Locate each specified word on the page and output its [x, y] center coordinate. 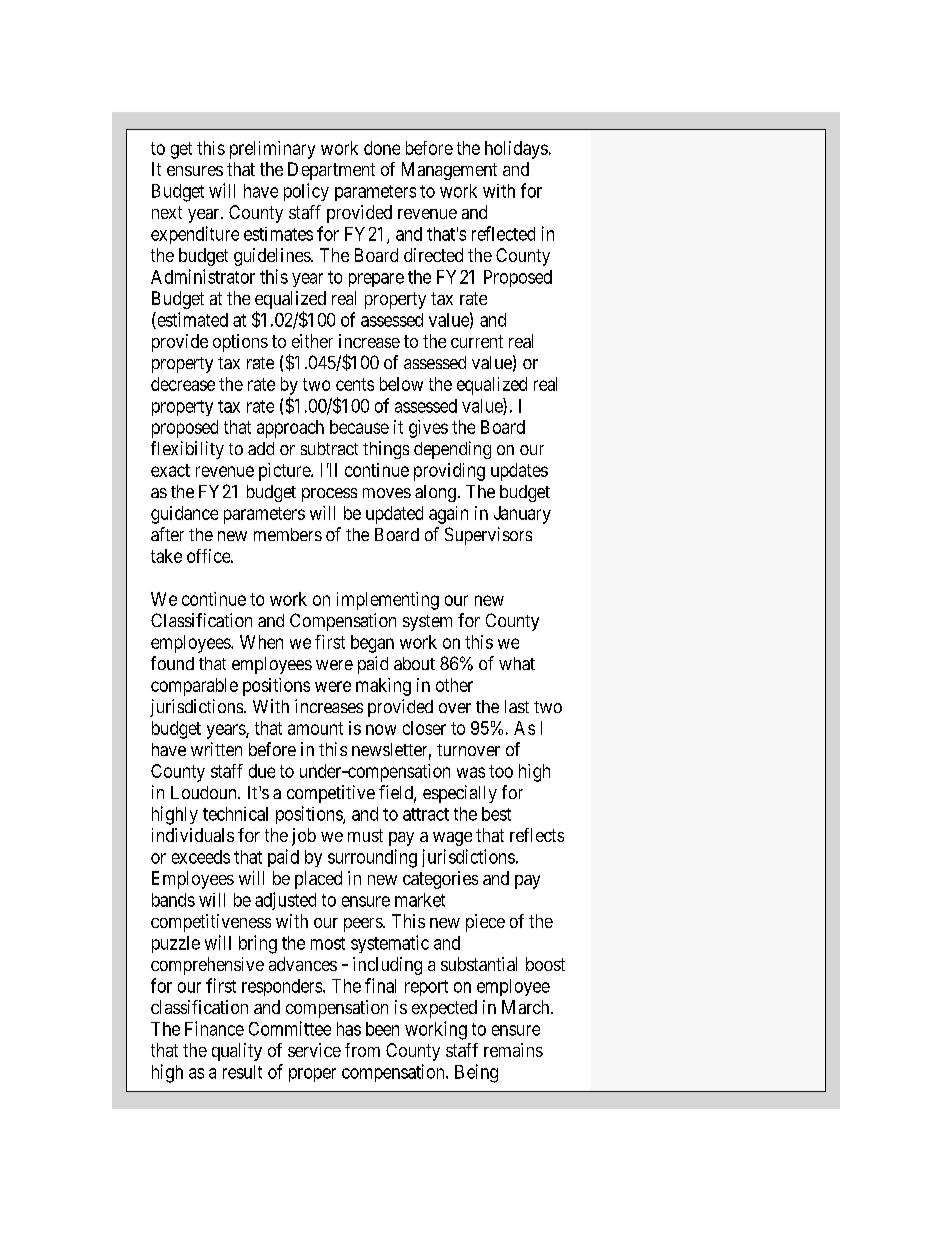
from [362, 1050]
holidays [516, 150]
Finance [214, 1028]
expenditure [195, 235]
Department [331, 171]
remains [513, 1050]
